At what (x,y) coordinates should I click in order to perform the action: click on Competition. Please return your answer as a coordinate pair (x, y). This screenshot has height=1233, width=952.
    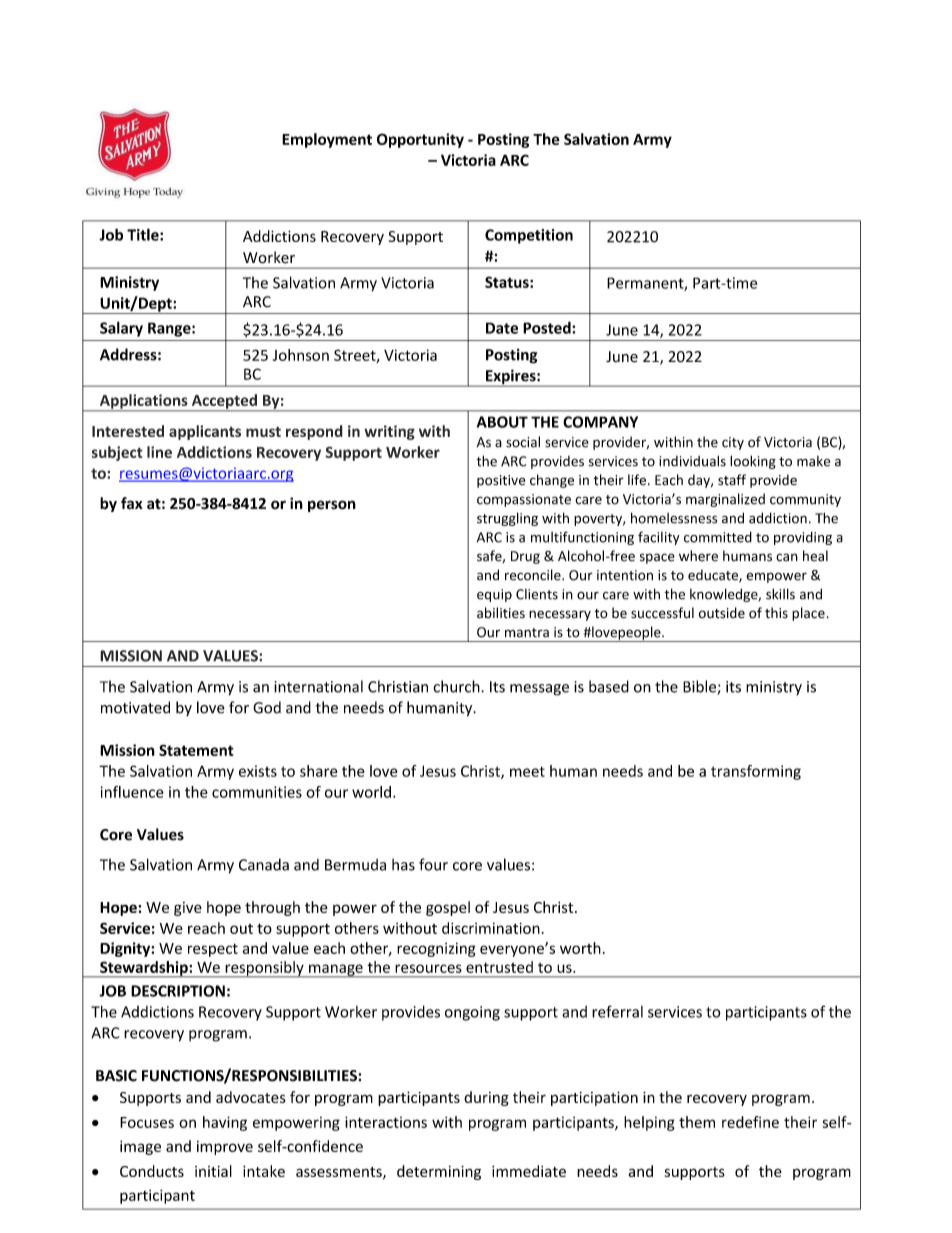
    Looking at the image, I should click on (529, 236).
